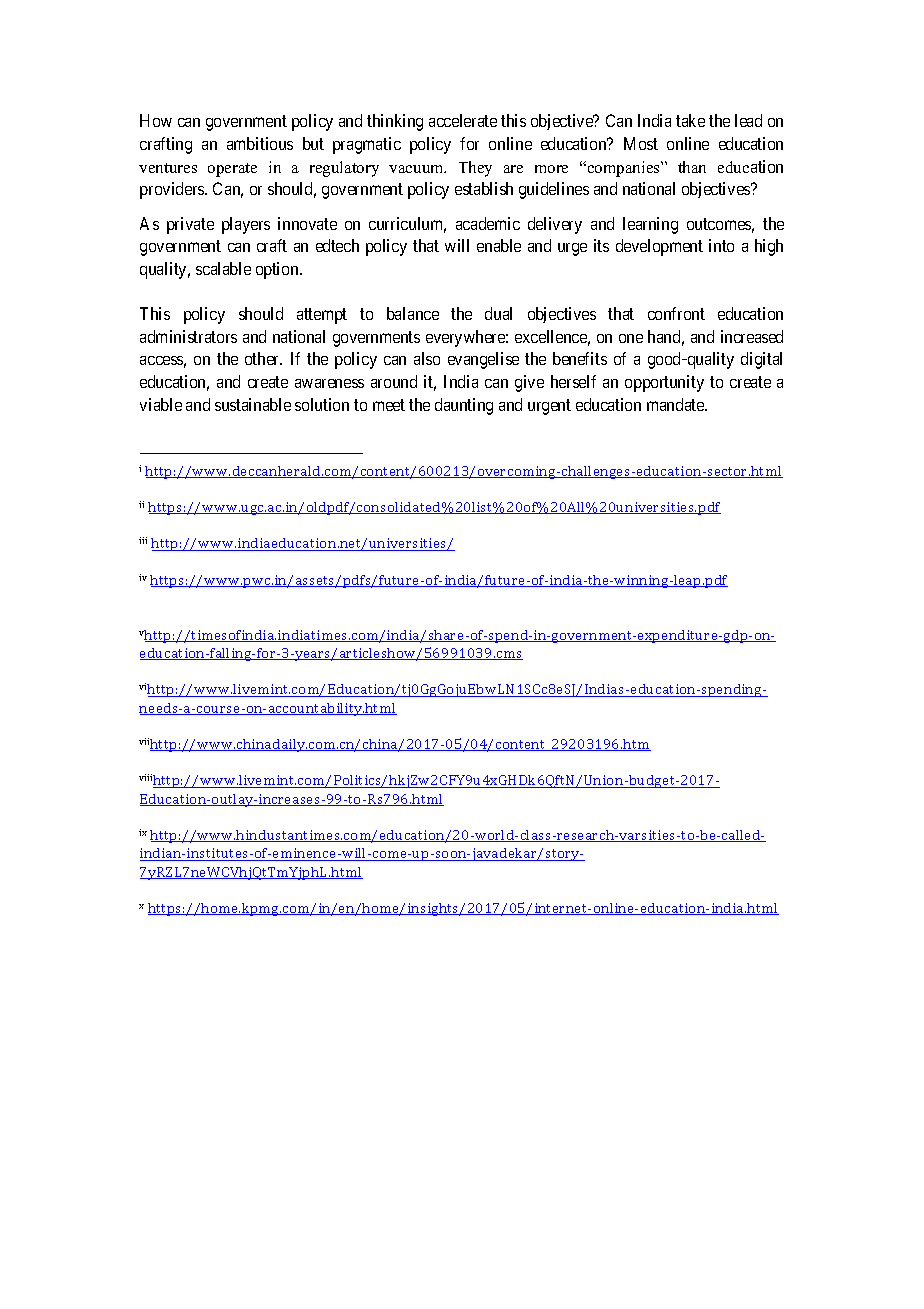  What do you see at coordinates (173, 190) in the screenshot?
I see `providers` at bounding box center [173, 190].
